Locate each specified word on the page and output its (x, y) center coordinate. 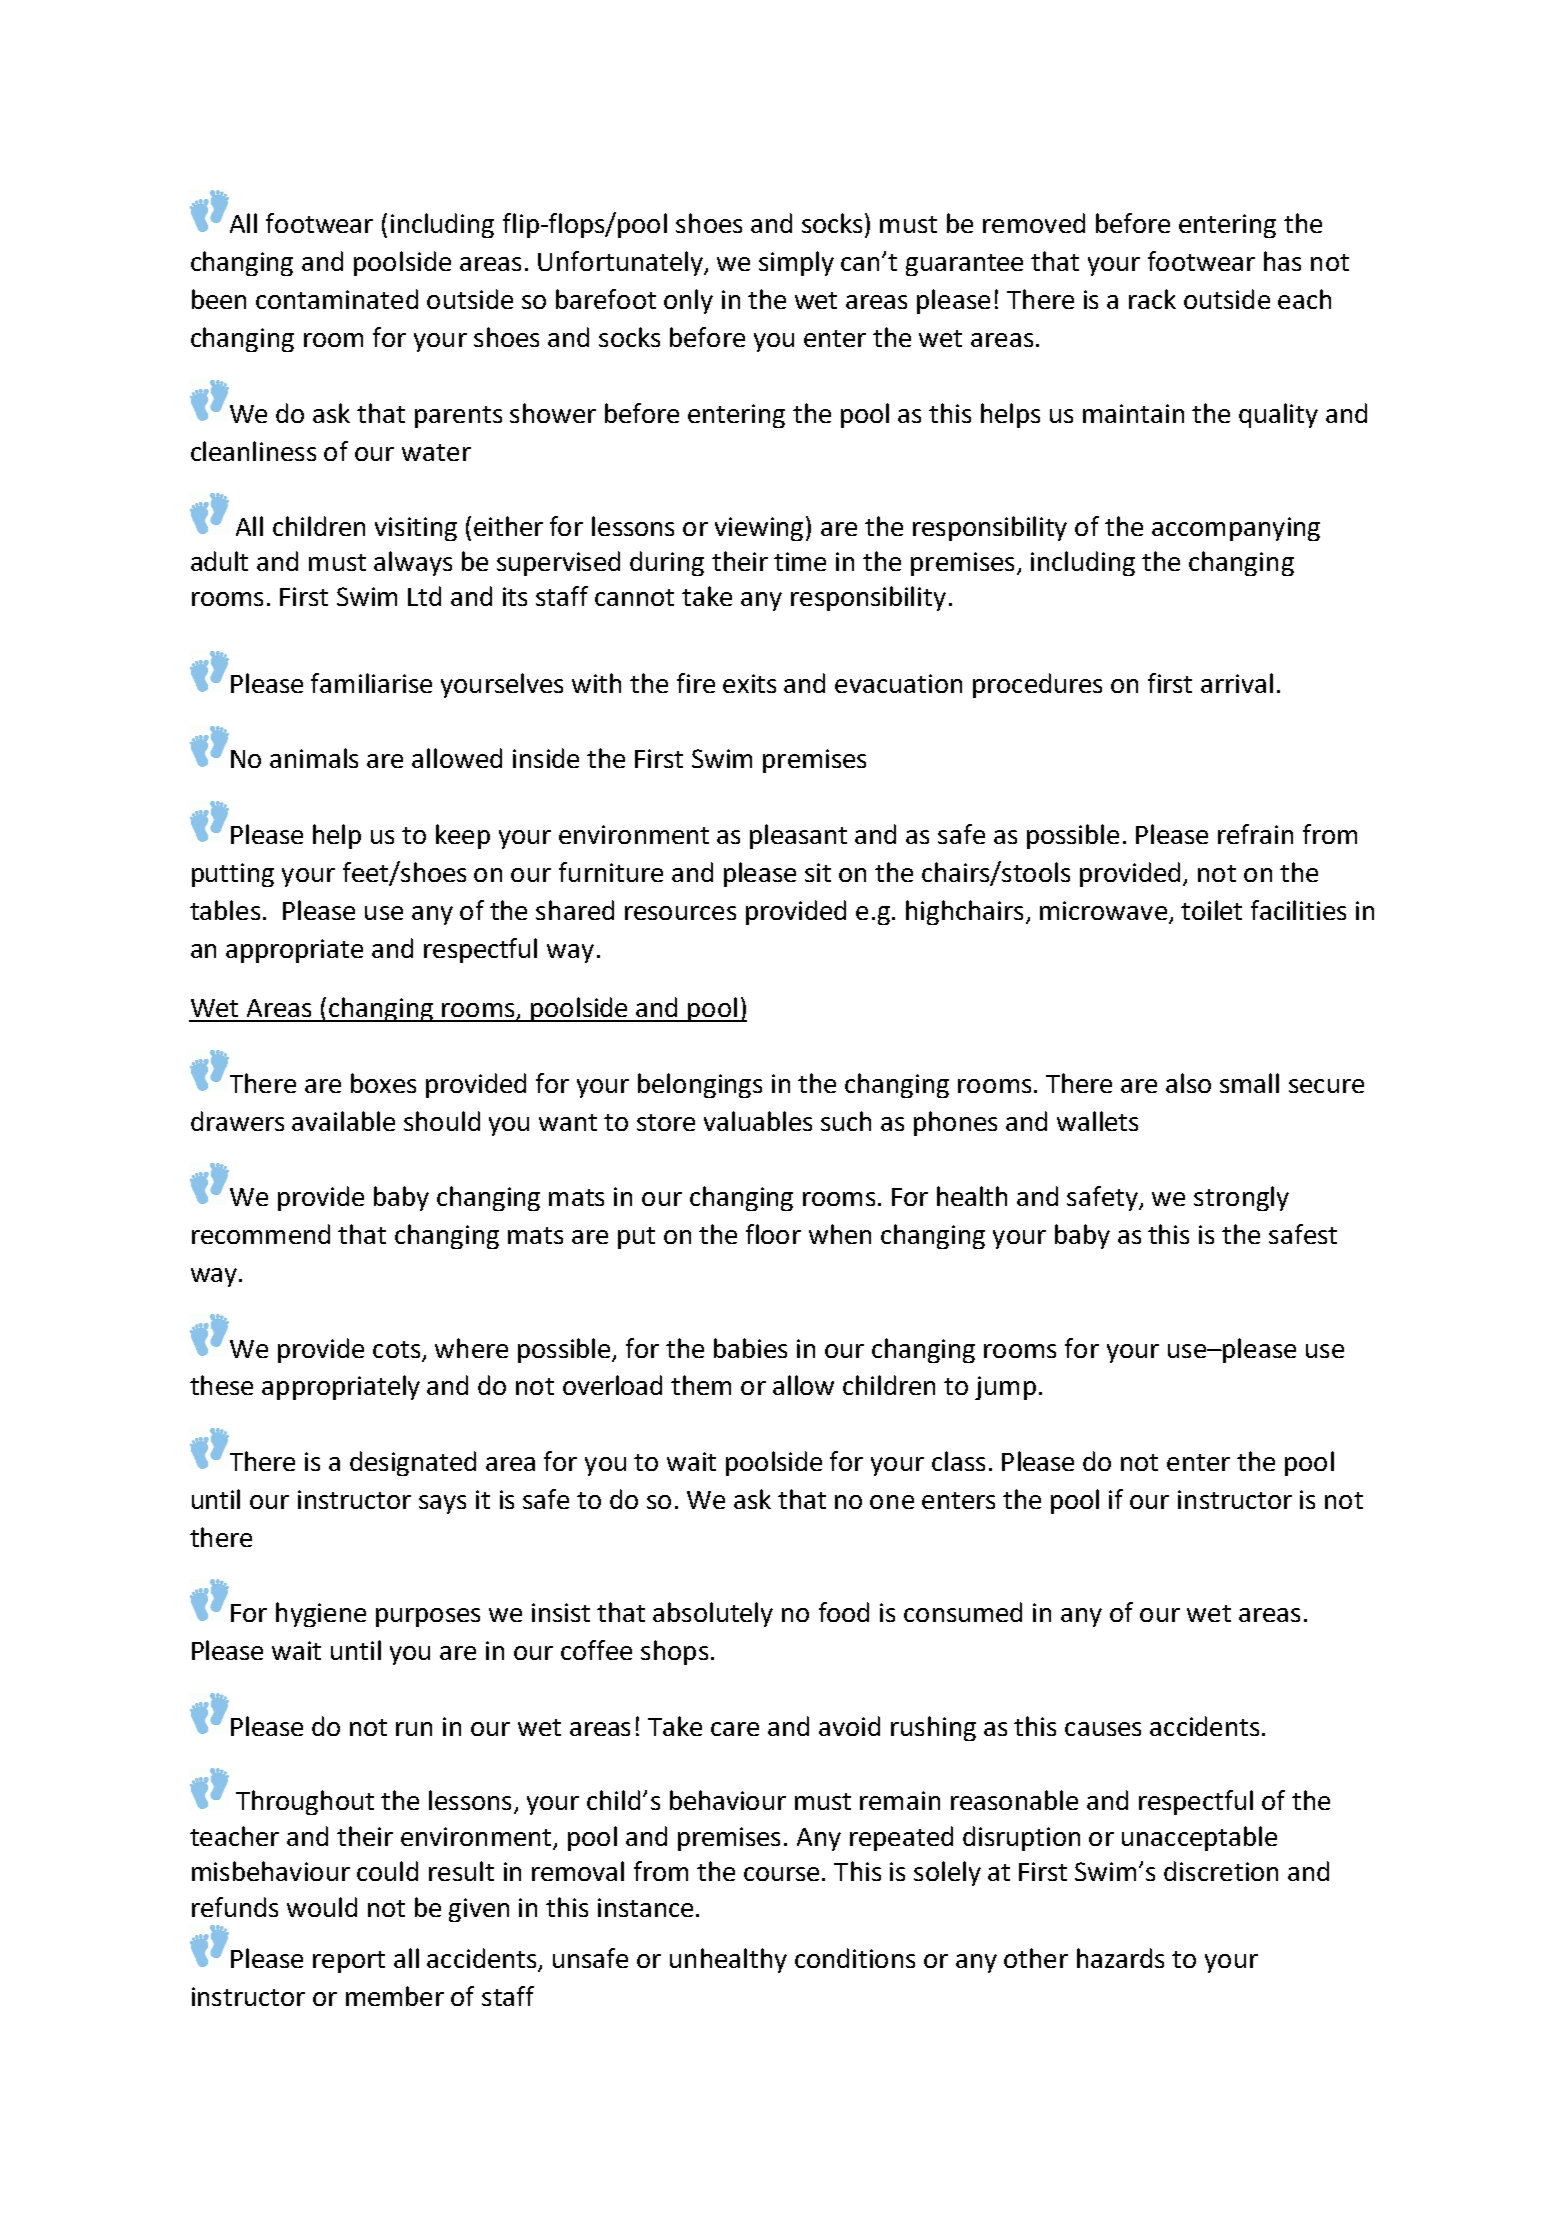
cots (396, 1349)
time (800, 561)
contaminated (337, 299)
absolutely (713, 1614)
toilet (1211, 910)
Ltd (424, 596)
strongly (1241, 1198)
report (349, 1962)
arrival (1237, 683)
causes (1103, 1729)
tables (225, 910)
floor (773, 1234)
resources (680, 913)
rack (1152, 299)
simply (796, 263)
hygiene (321, 1614)
